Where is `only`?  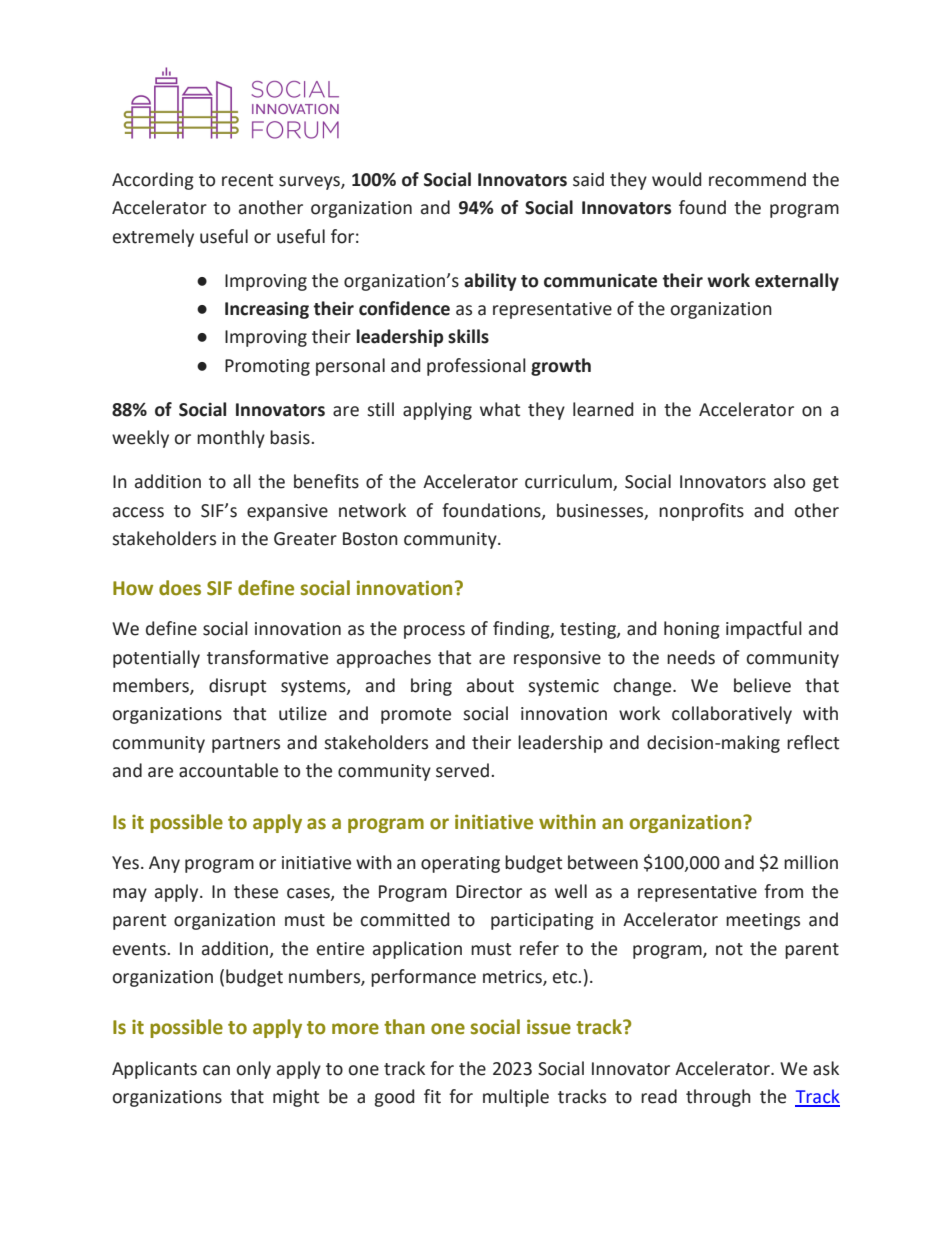
only is located at coordinates (254, 1070).
